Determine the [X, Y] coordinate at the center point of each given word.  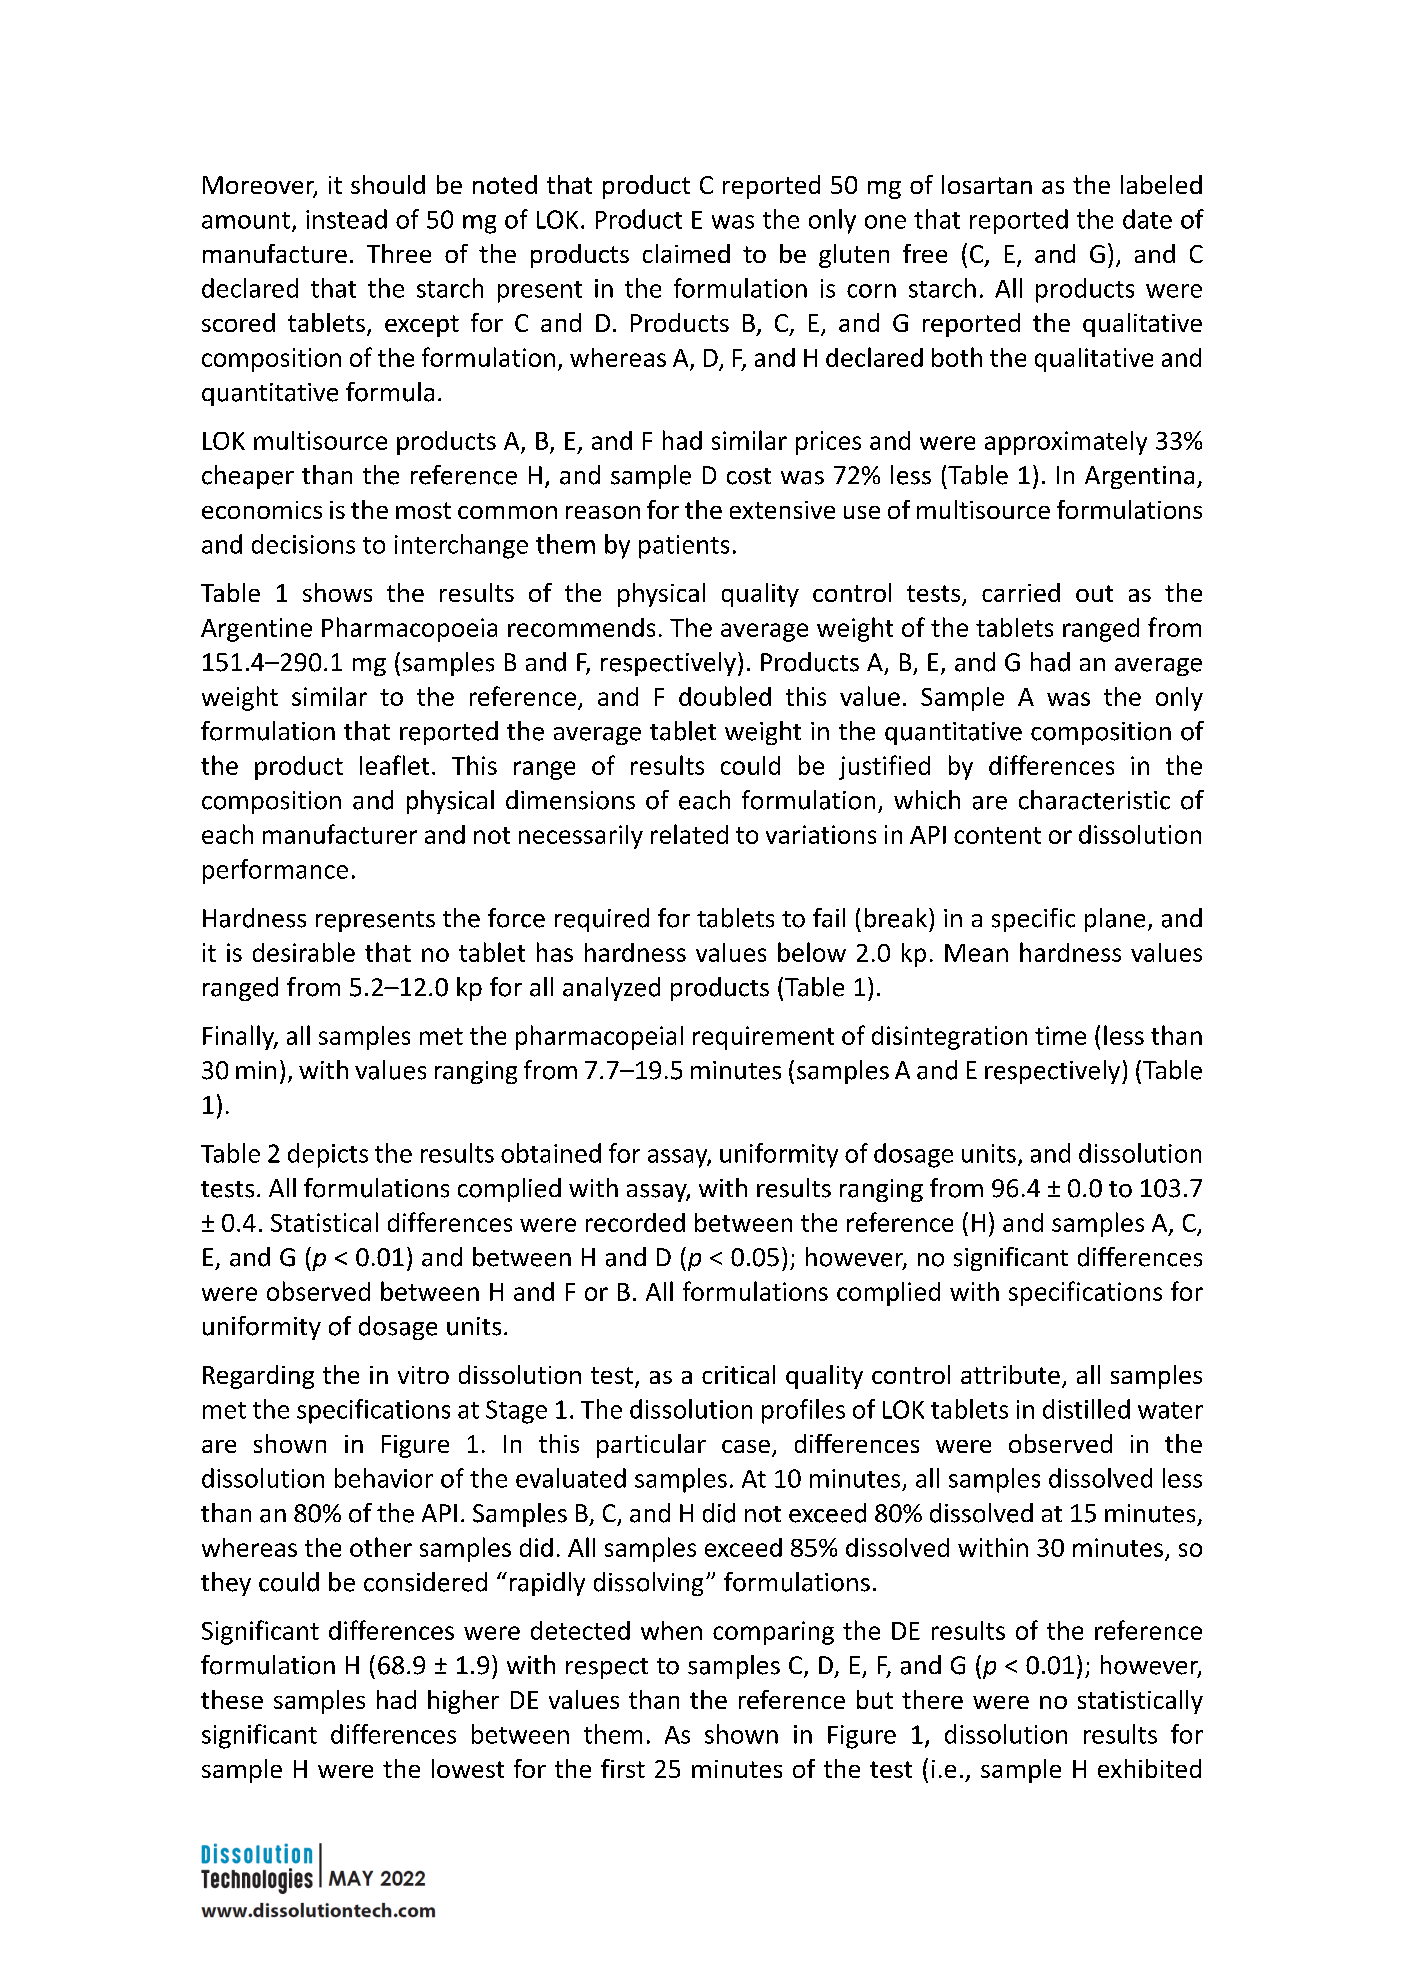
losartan [987, 184]
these [232, 1699]
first [623, 1768]
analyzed [611, 989]
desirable [304, 952]
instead [346, 219]
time [1060, 1035]
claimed [686, 253]
